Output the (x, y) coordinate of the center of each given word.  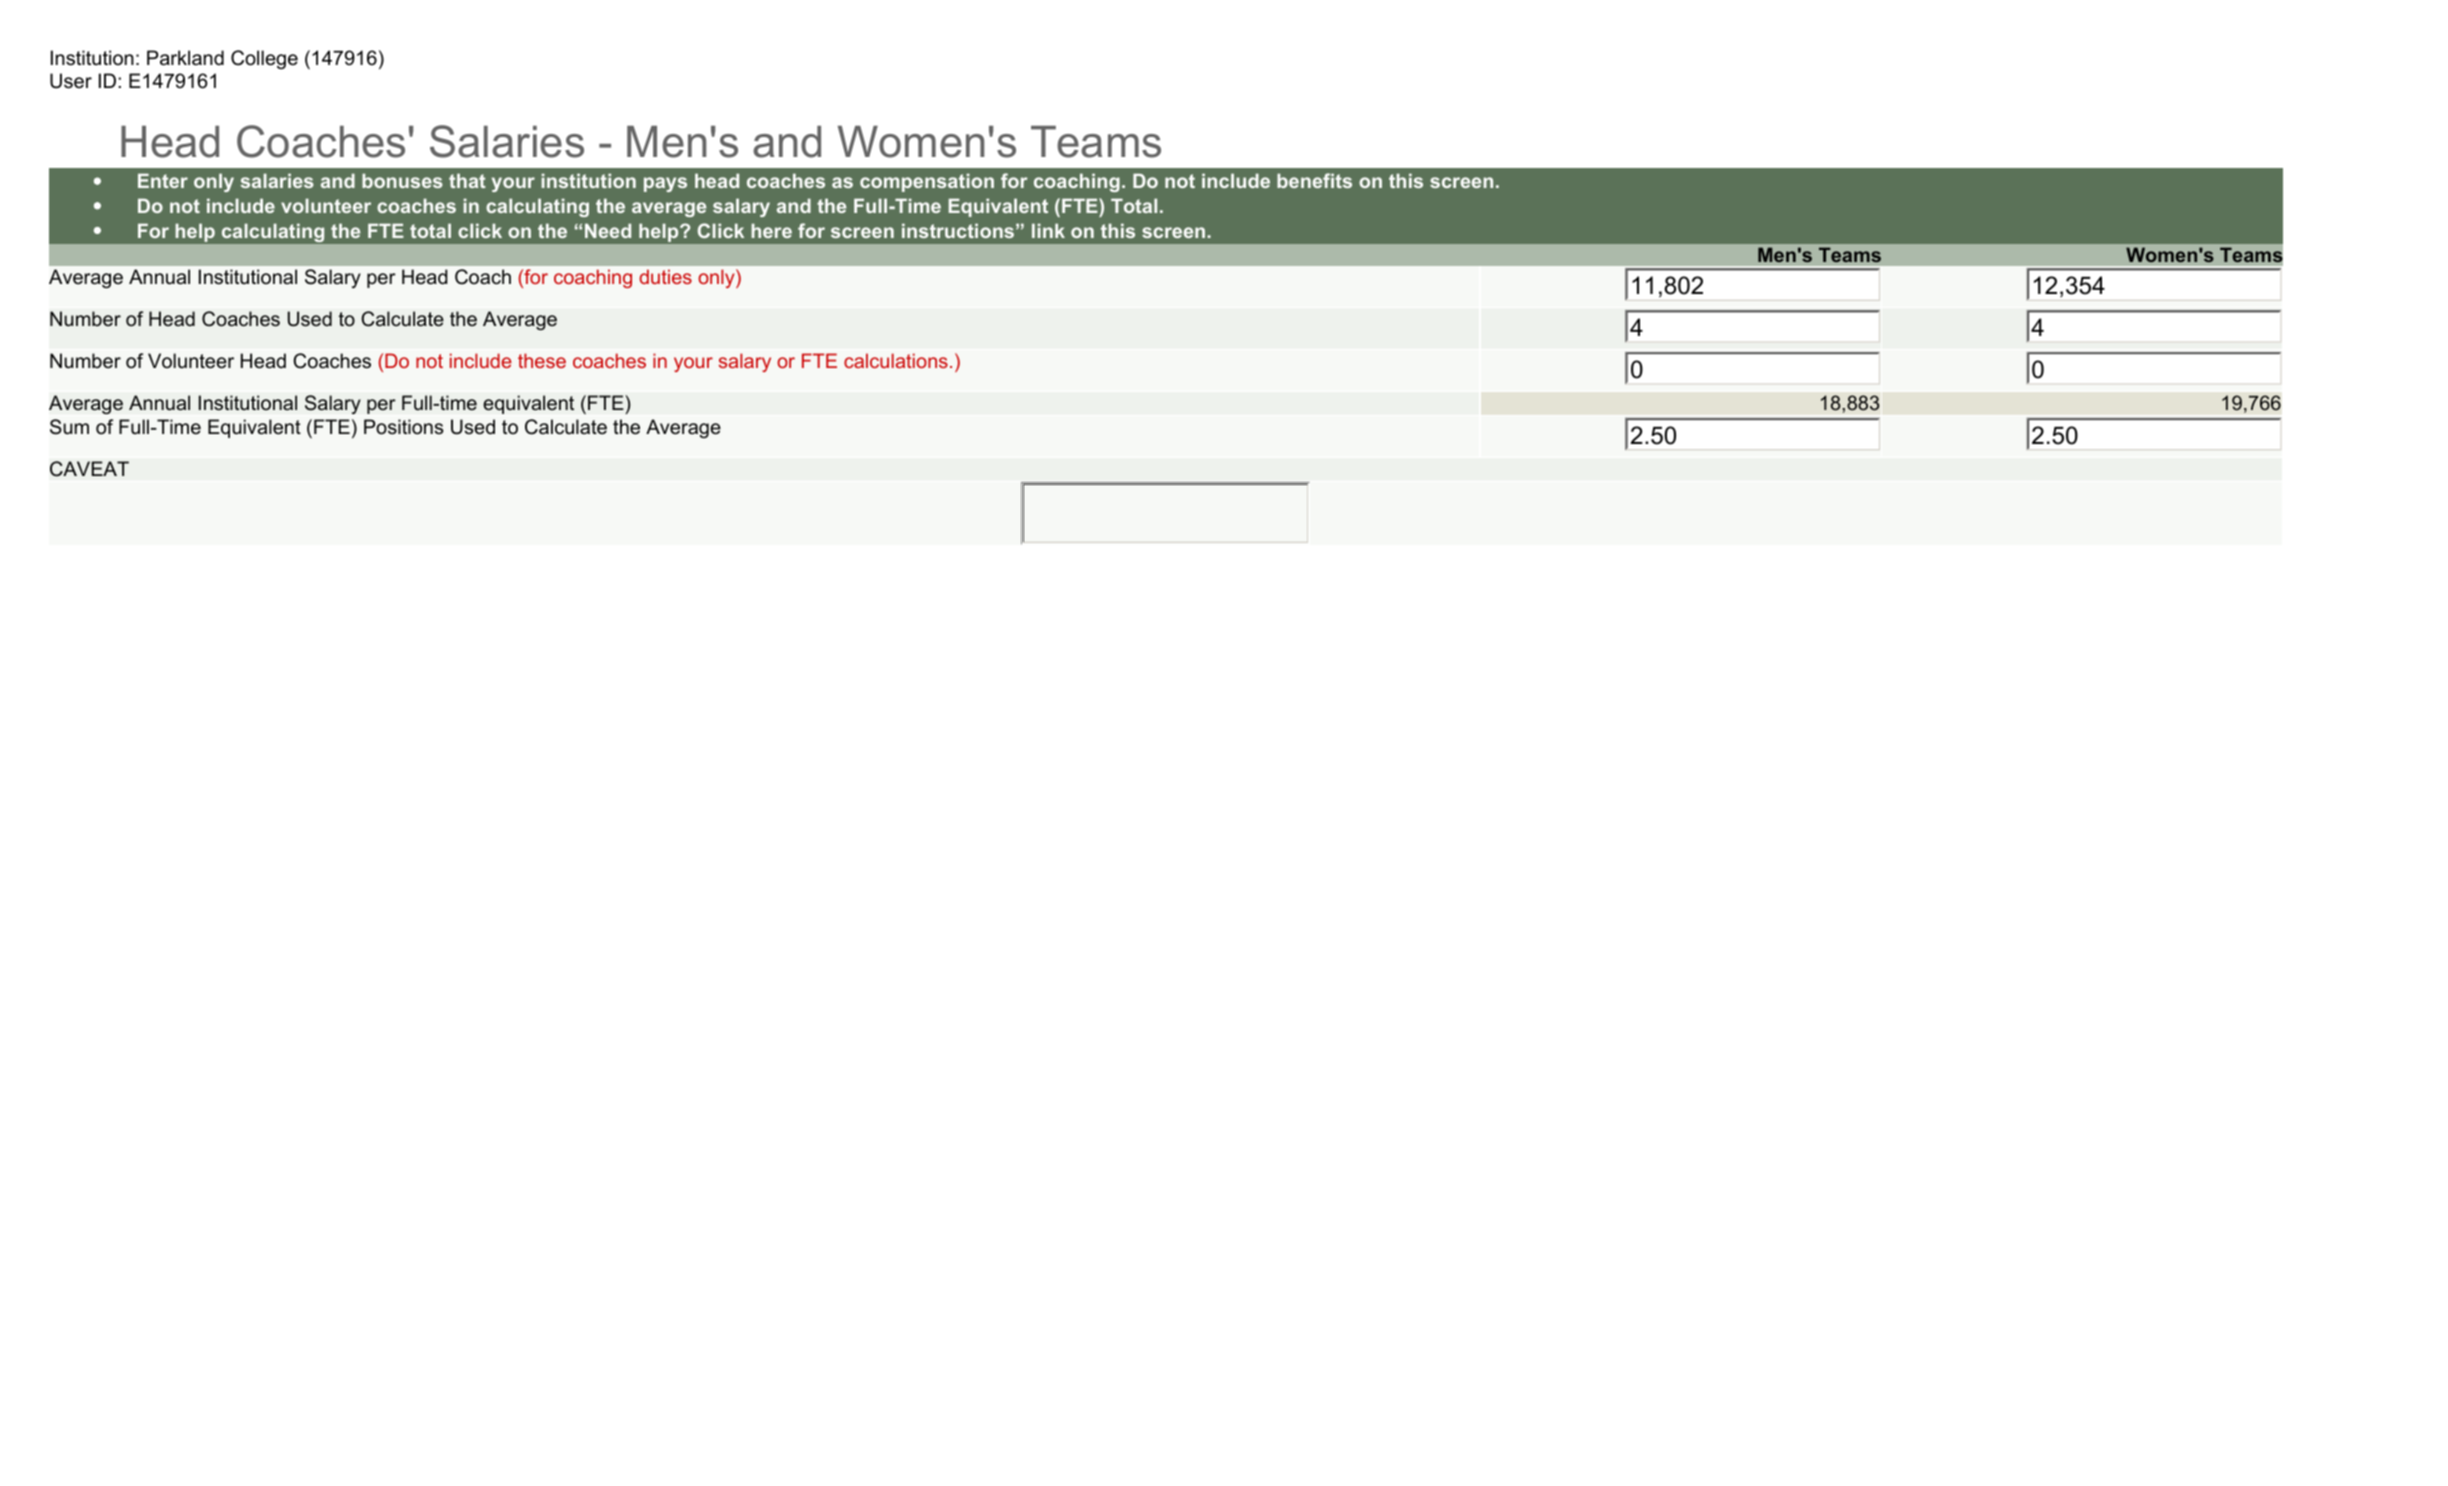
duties (665, 276)
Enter (163, 180)
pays (665, 184)
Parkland (185, 58)
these (542, 360)
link (1048, 230)
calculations (896, 360)
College (264, 59)
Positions (403, 427)
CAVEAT (89, 469)
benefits (1314, 180)
